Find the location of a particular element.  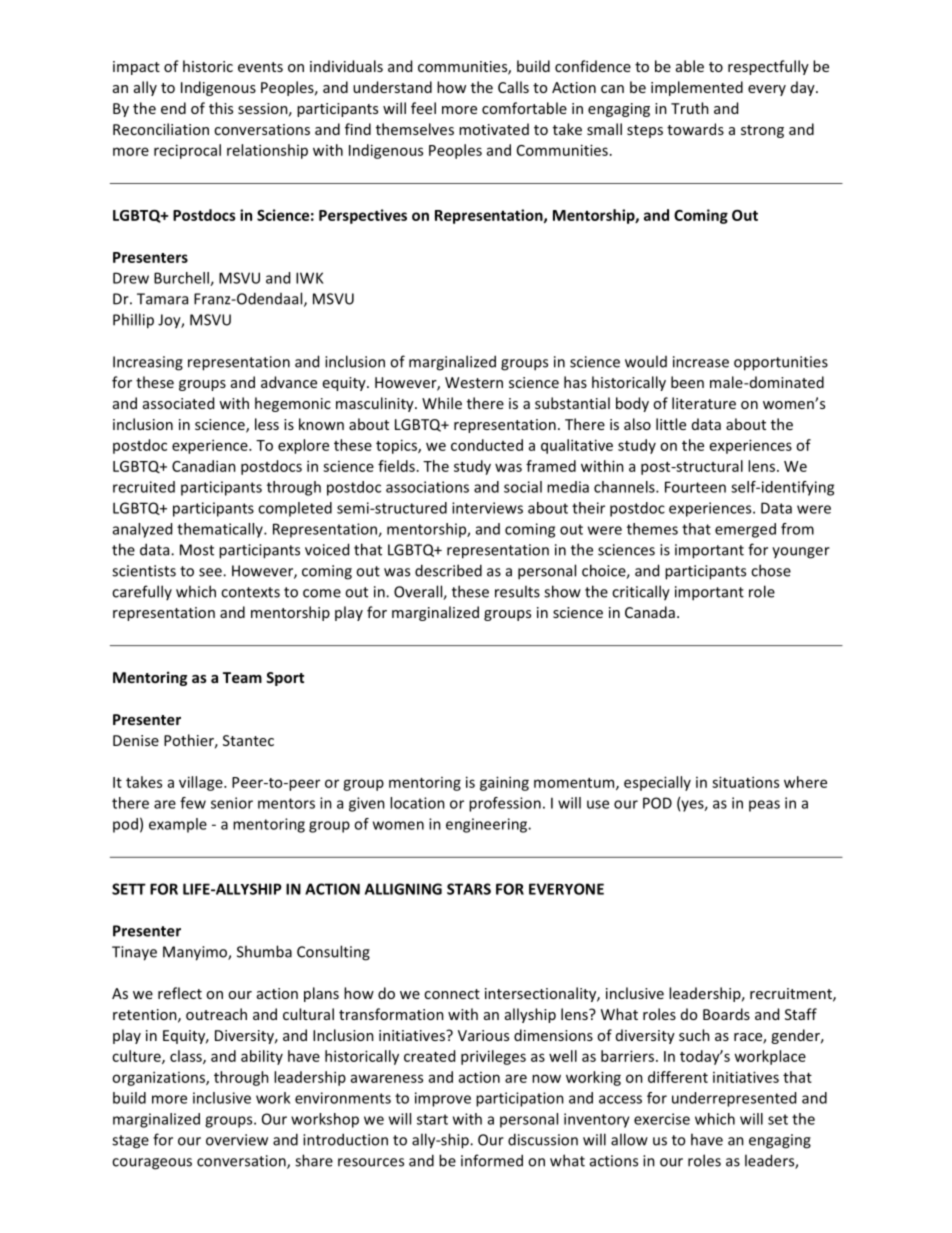

this is located at coordinates (221, 108).
